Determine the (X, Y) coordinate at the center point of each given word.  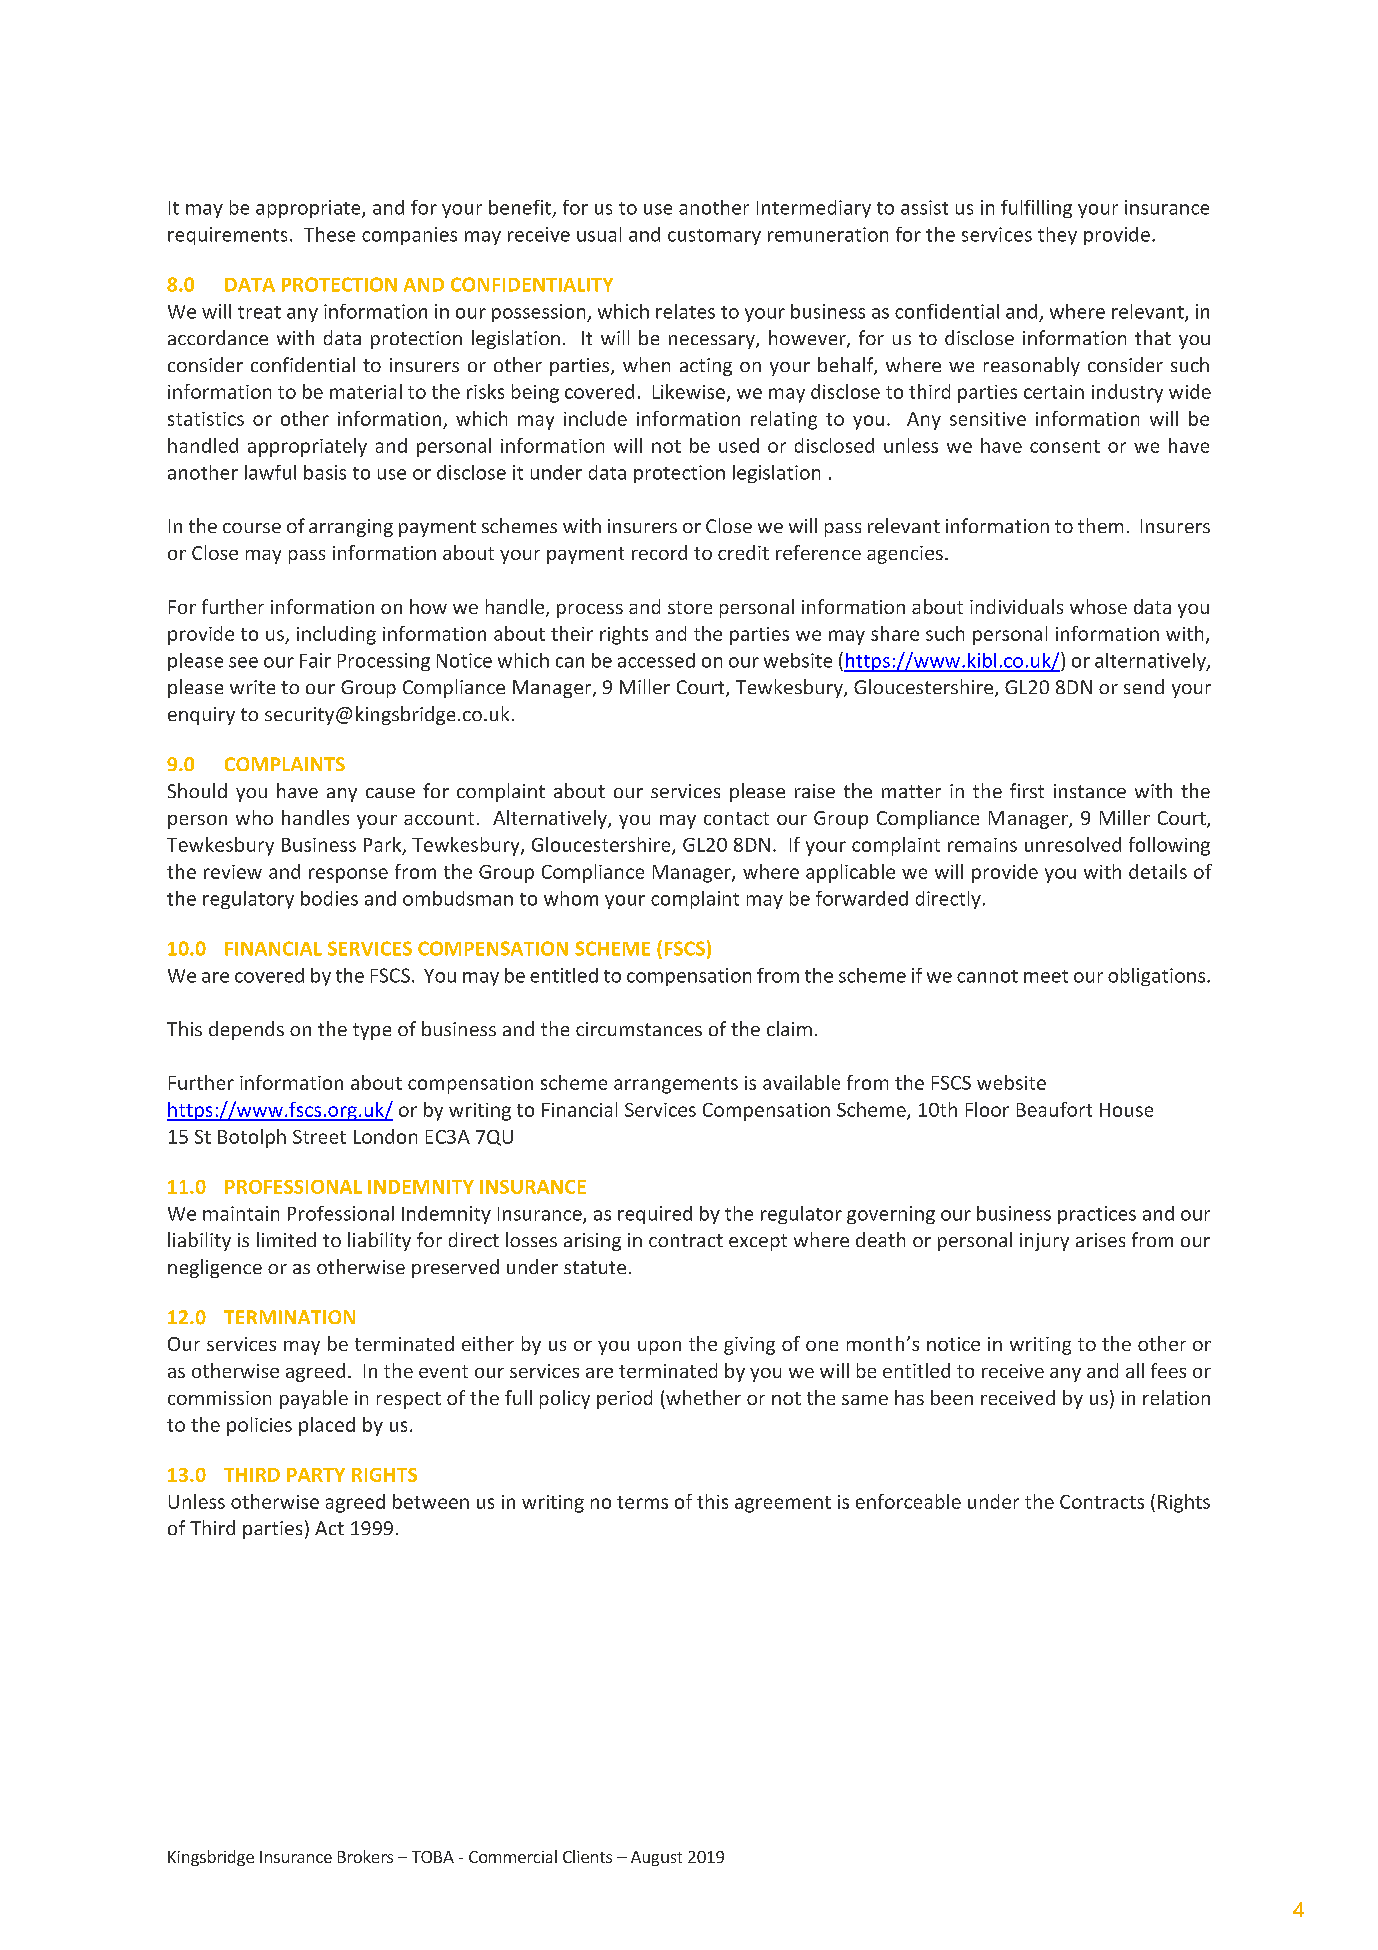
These (329, 234)
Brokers (365, 1856)
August (656, 1858)
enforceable (908, 1501)
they (1057, 236)
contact (736, 818)
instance (1090, 791)
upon (659, 1348)
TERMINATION (289, 1317)
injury (1044, 1242)
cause (390, 793)
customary (714, 237)
